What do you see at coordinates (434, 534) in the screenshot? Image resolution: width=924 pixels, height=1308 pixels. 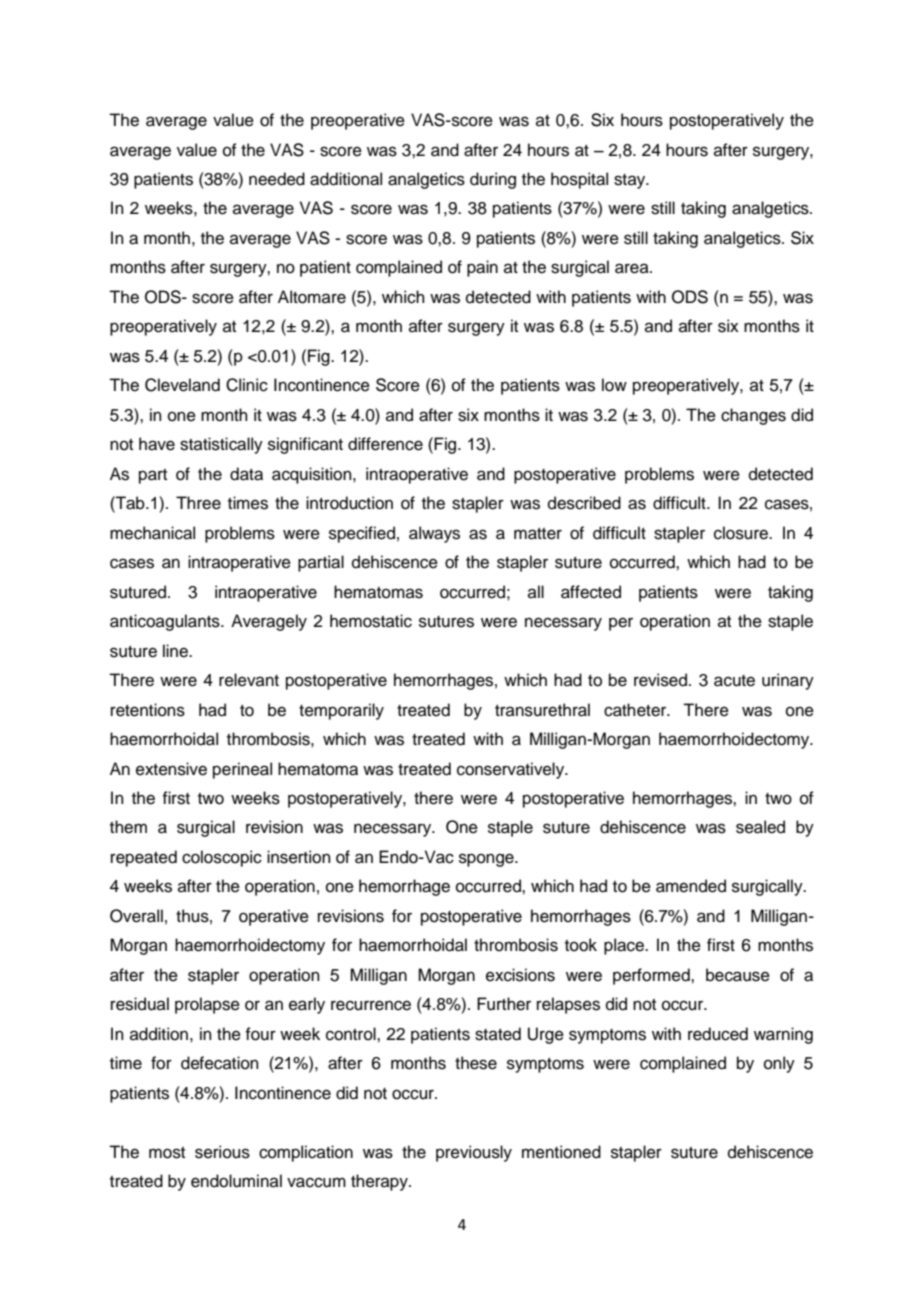 I see `always` at bounding box center [434, 534].
